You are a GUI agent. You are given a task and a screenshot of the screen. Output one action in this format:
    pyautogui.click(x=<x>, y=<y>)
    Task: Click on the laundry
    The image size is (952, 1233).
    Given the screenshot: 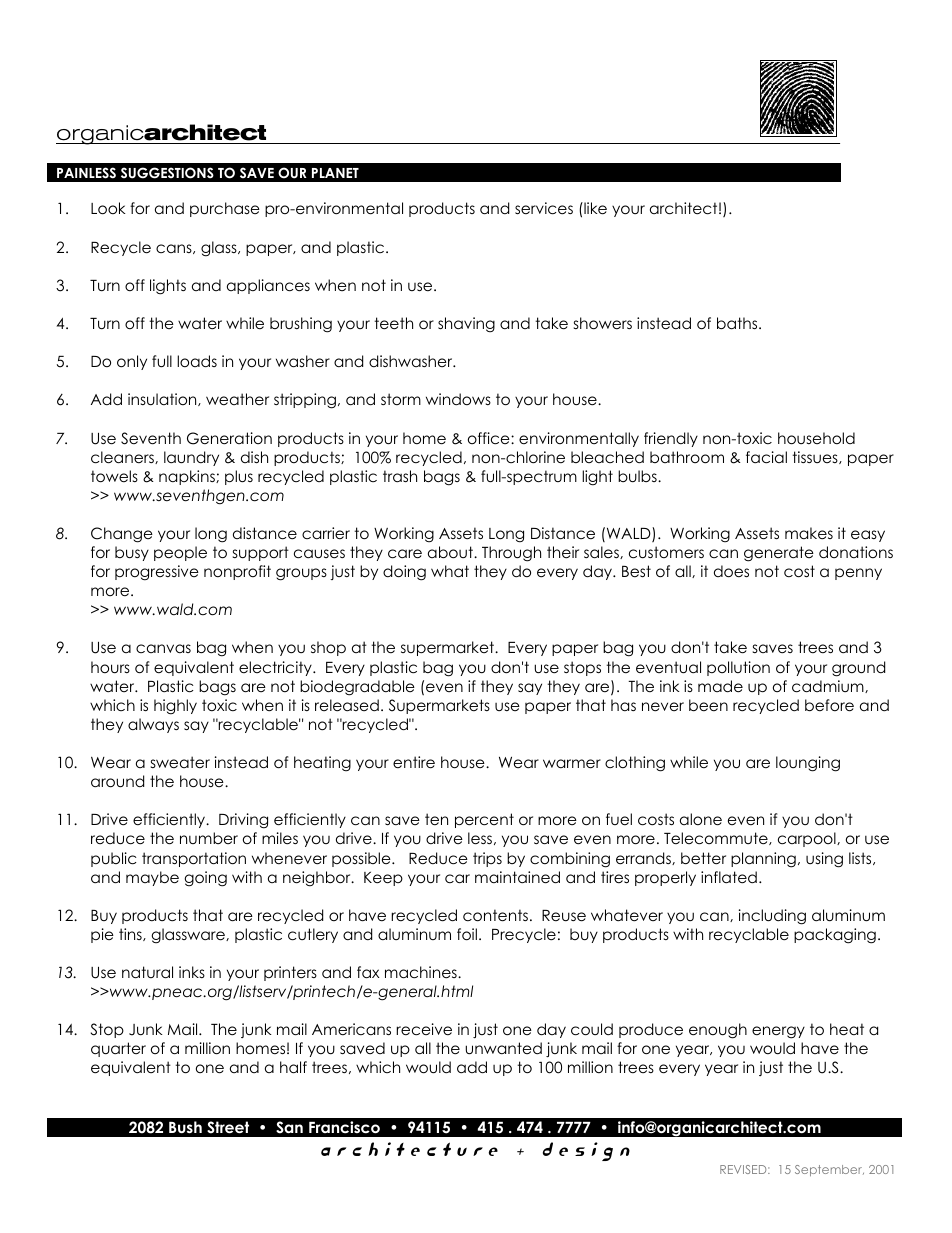 What is the action you would take?
    pyautogui.click(x=191, y=458)
